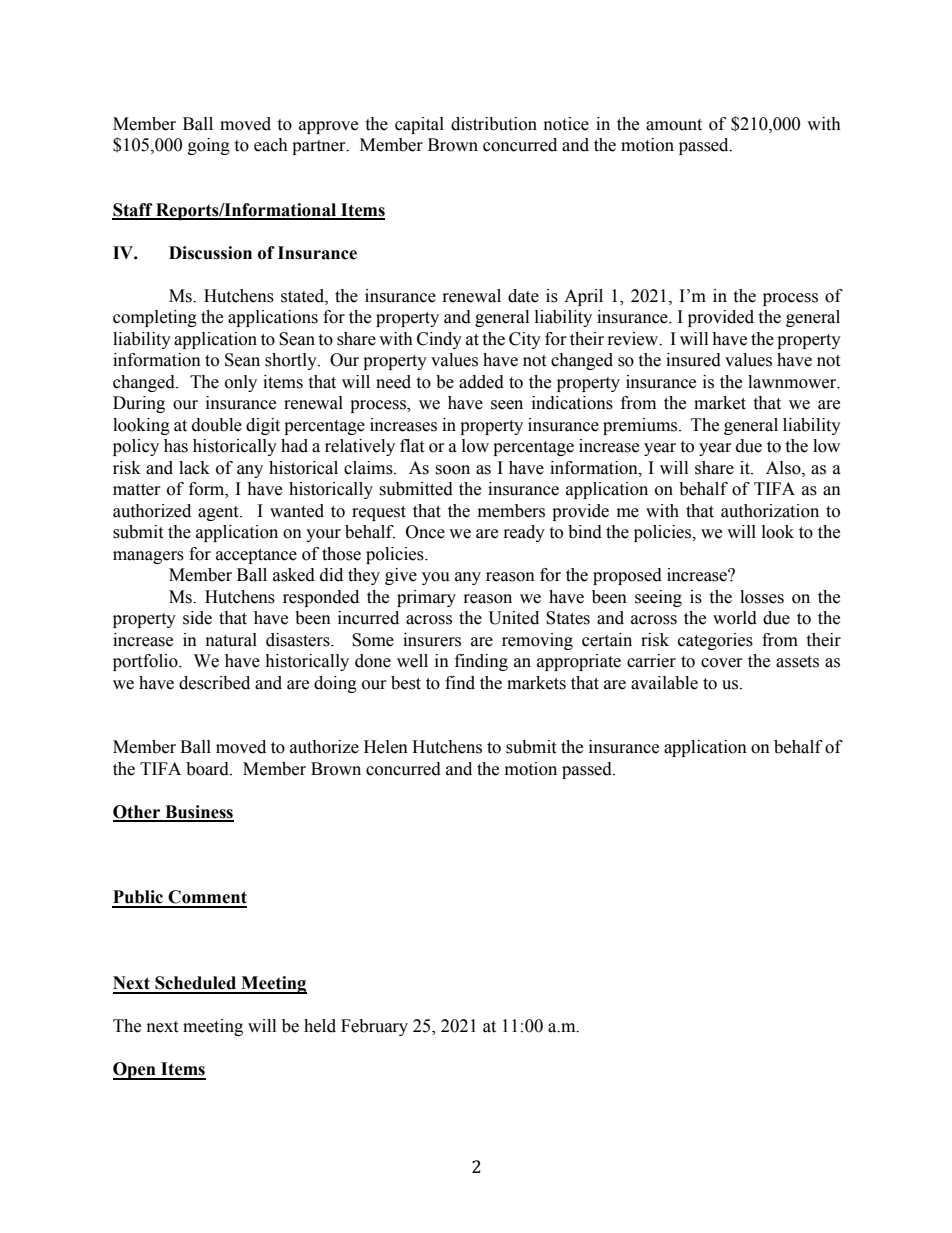  What do you see at coordinates (209, 146) in the screenshot?
I see `going` at bounding box center [209, 146].
